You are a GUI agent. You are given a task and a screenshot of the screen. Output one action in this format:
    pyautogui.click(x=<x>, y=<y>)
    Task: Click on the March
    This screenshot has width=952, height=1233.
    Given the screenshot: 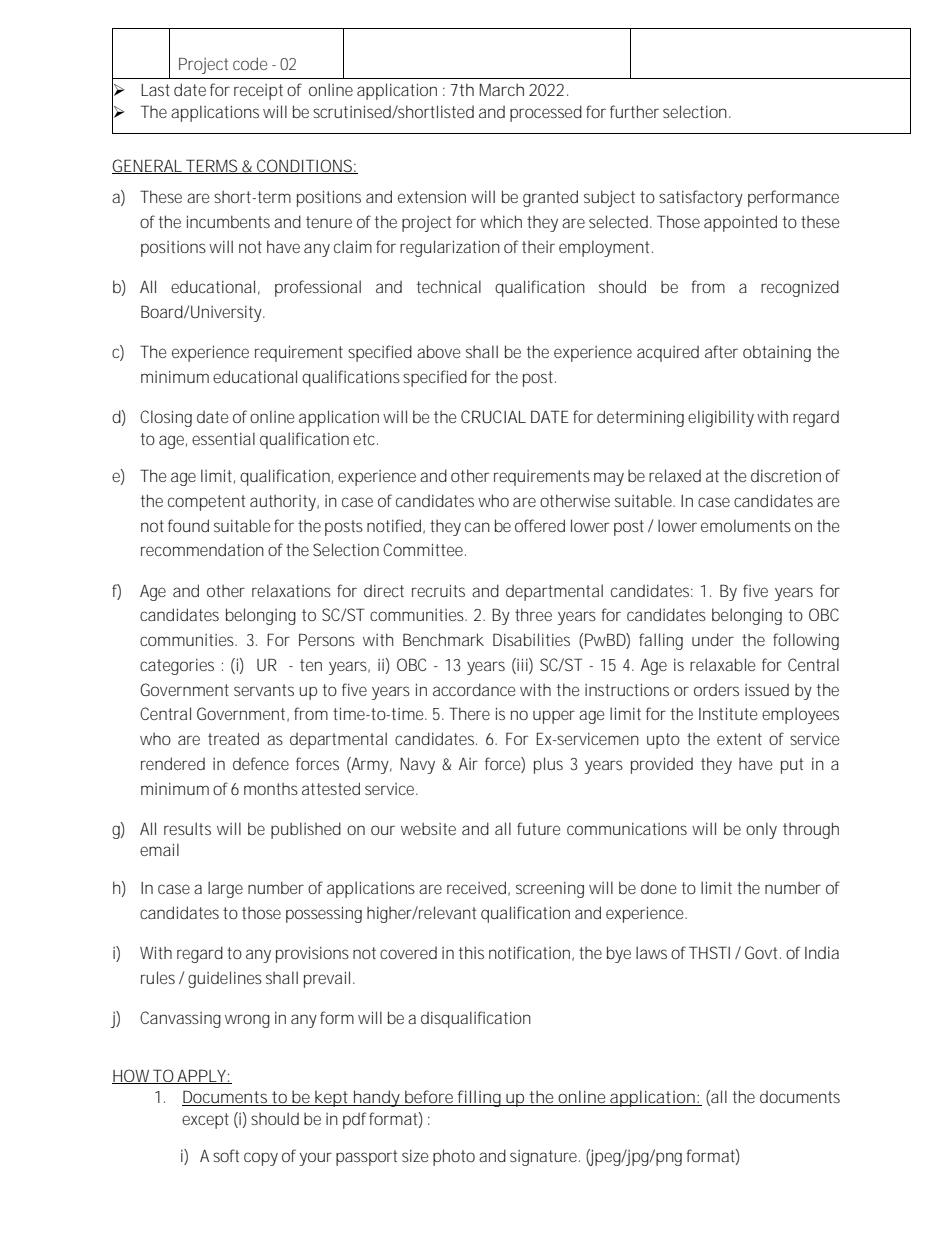 What is the action you would take?
    pyautogui.click(x=502, y=89)
